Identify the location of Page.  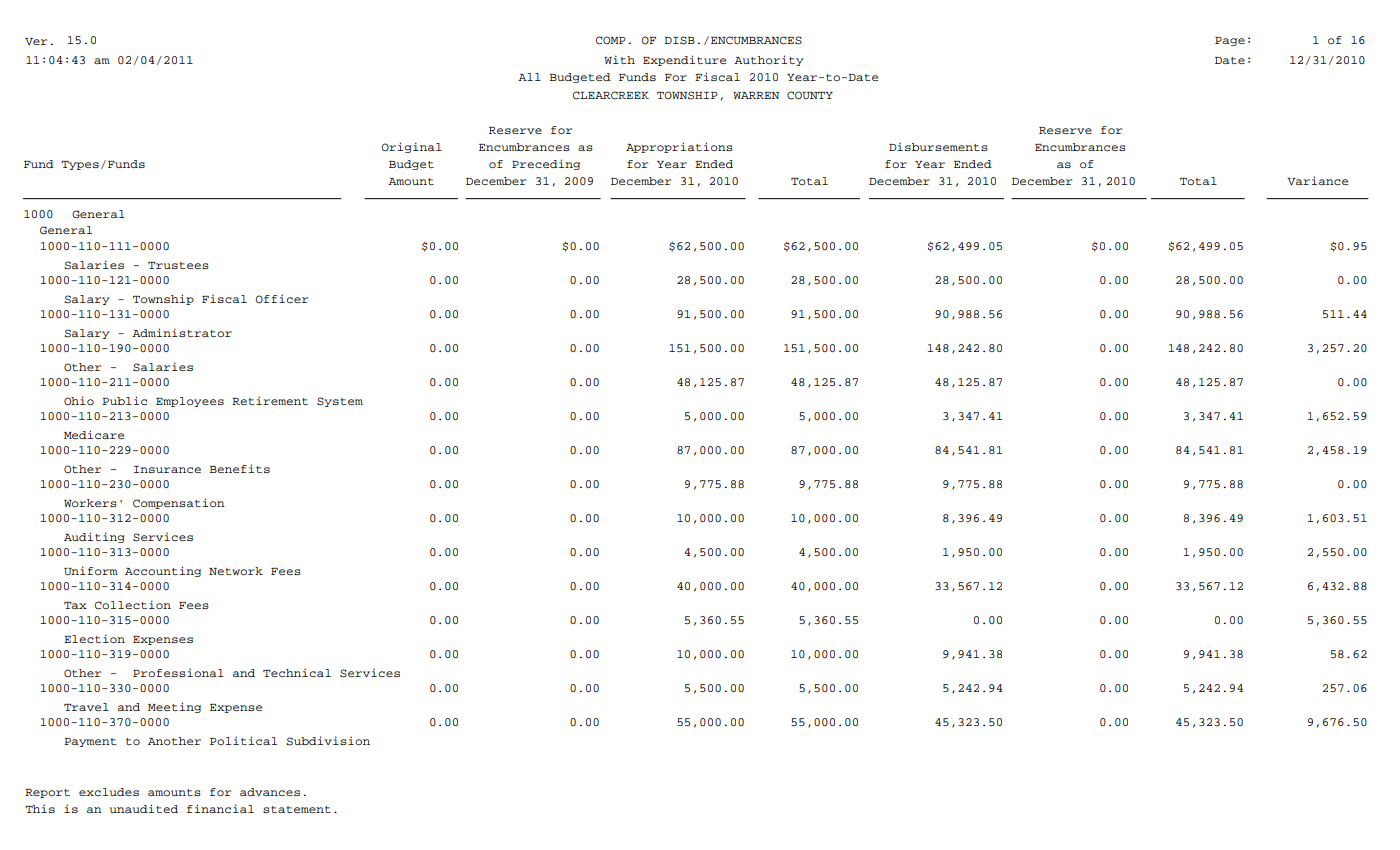
(1230, 41).
